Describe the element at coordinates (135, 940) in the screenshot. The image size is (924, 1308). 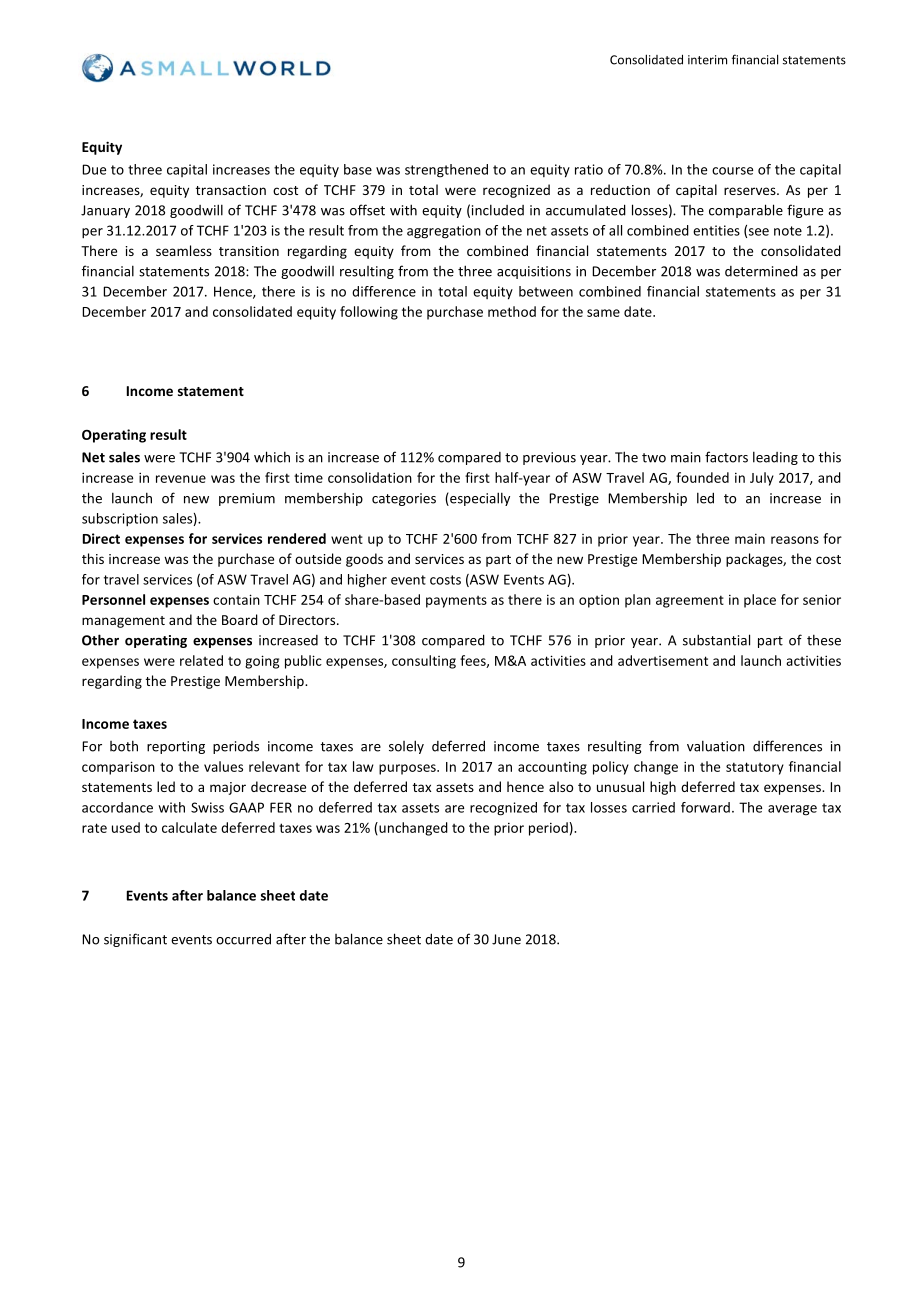
I see `significant` at that location.
